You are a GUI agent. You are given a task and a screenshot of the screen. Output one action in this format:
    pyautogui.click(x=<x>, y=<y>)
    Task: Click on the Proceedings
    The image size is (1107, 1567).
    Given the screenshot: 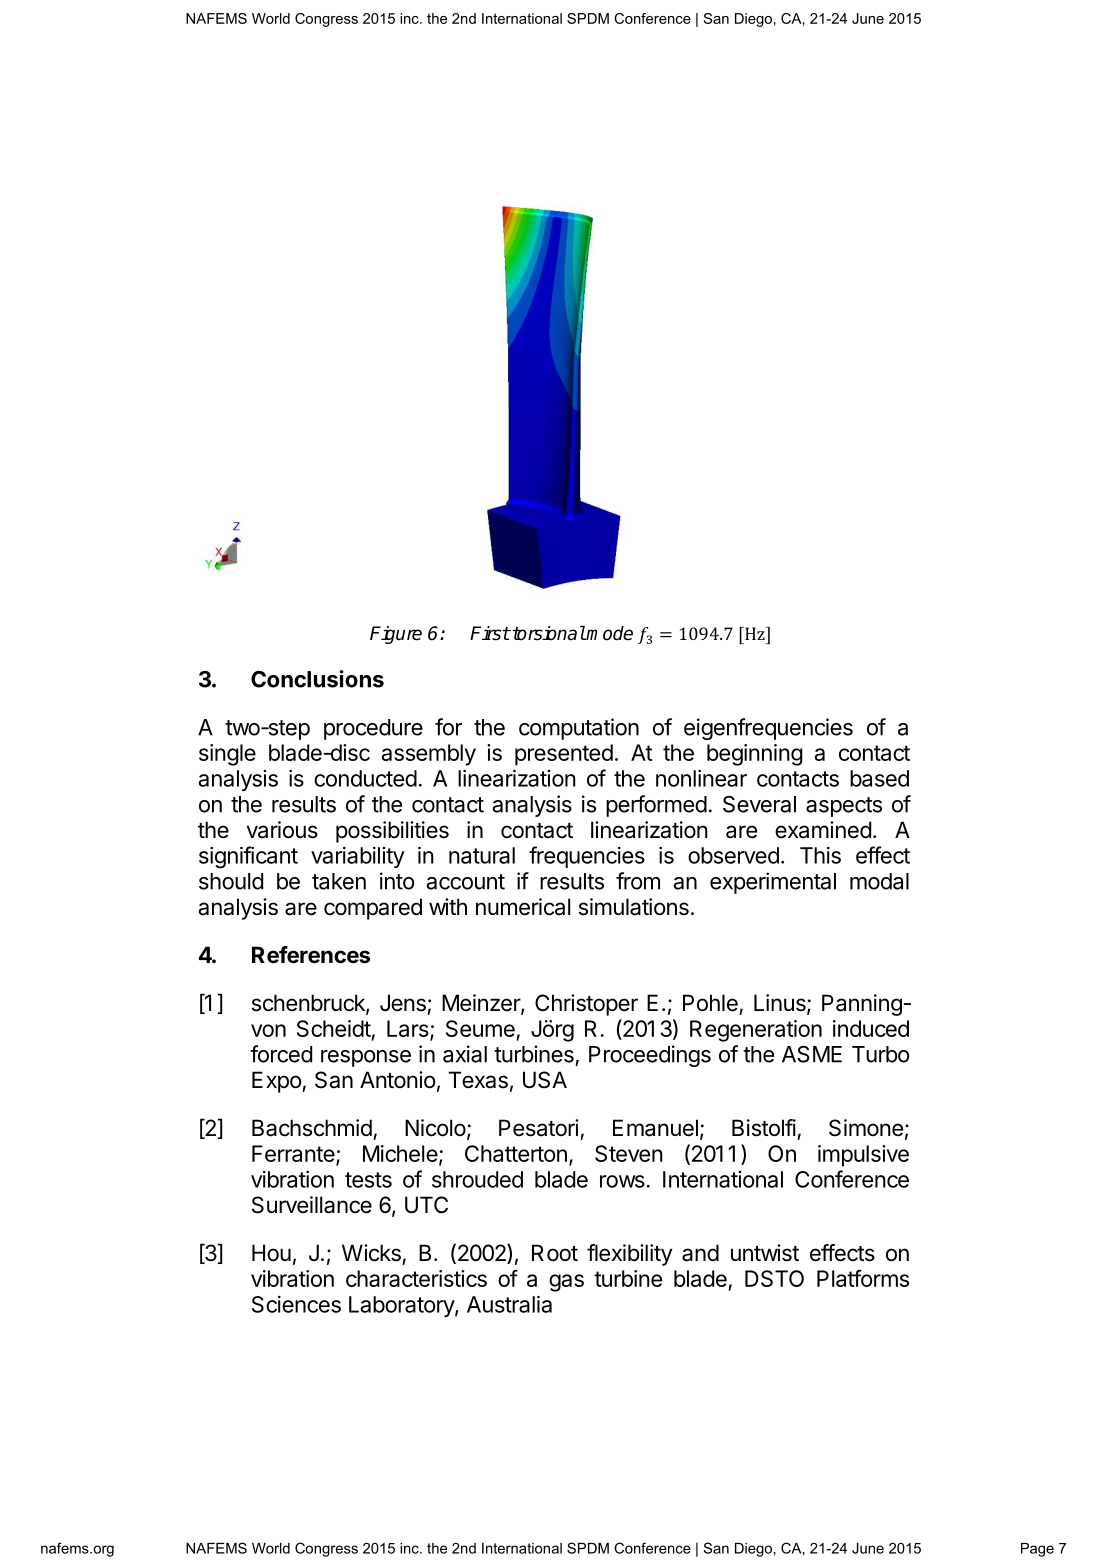 What is the action you would take?
    pyautogui.click(x=650, y=1056)
